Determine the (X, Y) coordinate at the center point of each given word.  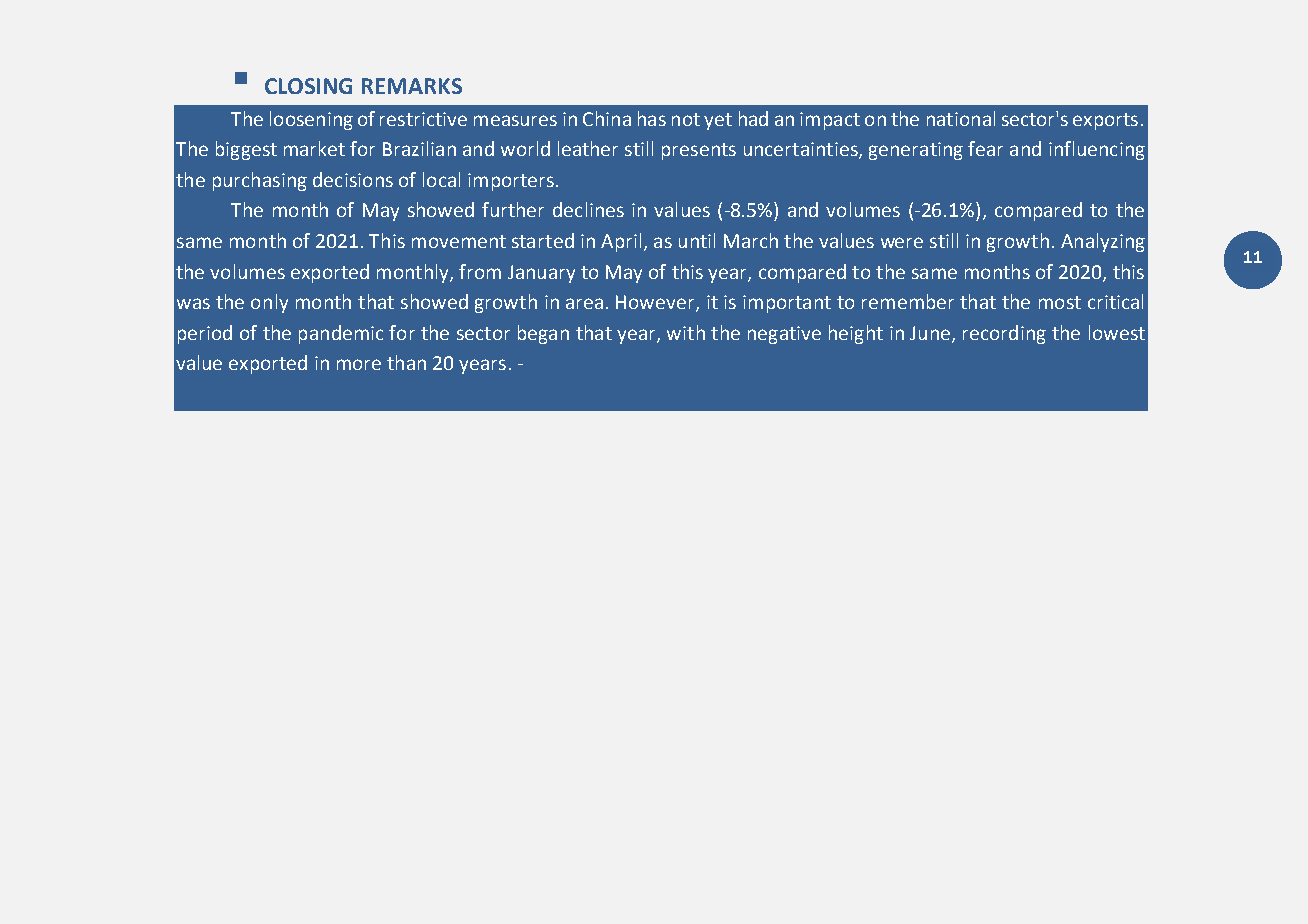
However (656, 303)
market (314, 148)
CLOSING (308, 86)
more (359, 364)
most (1060, 302)
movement (459, 241)
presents (699, 151)
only (269, 303)
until (697, 240)
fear (985, 148)
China (607, 118)
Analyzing (1103, 242)
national (961, 118)
